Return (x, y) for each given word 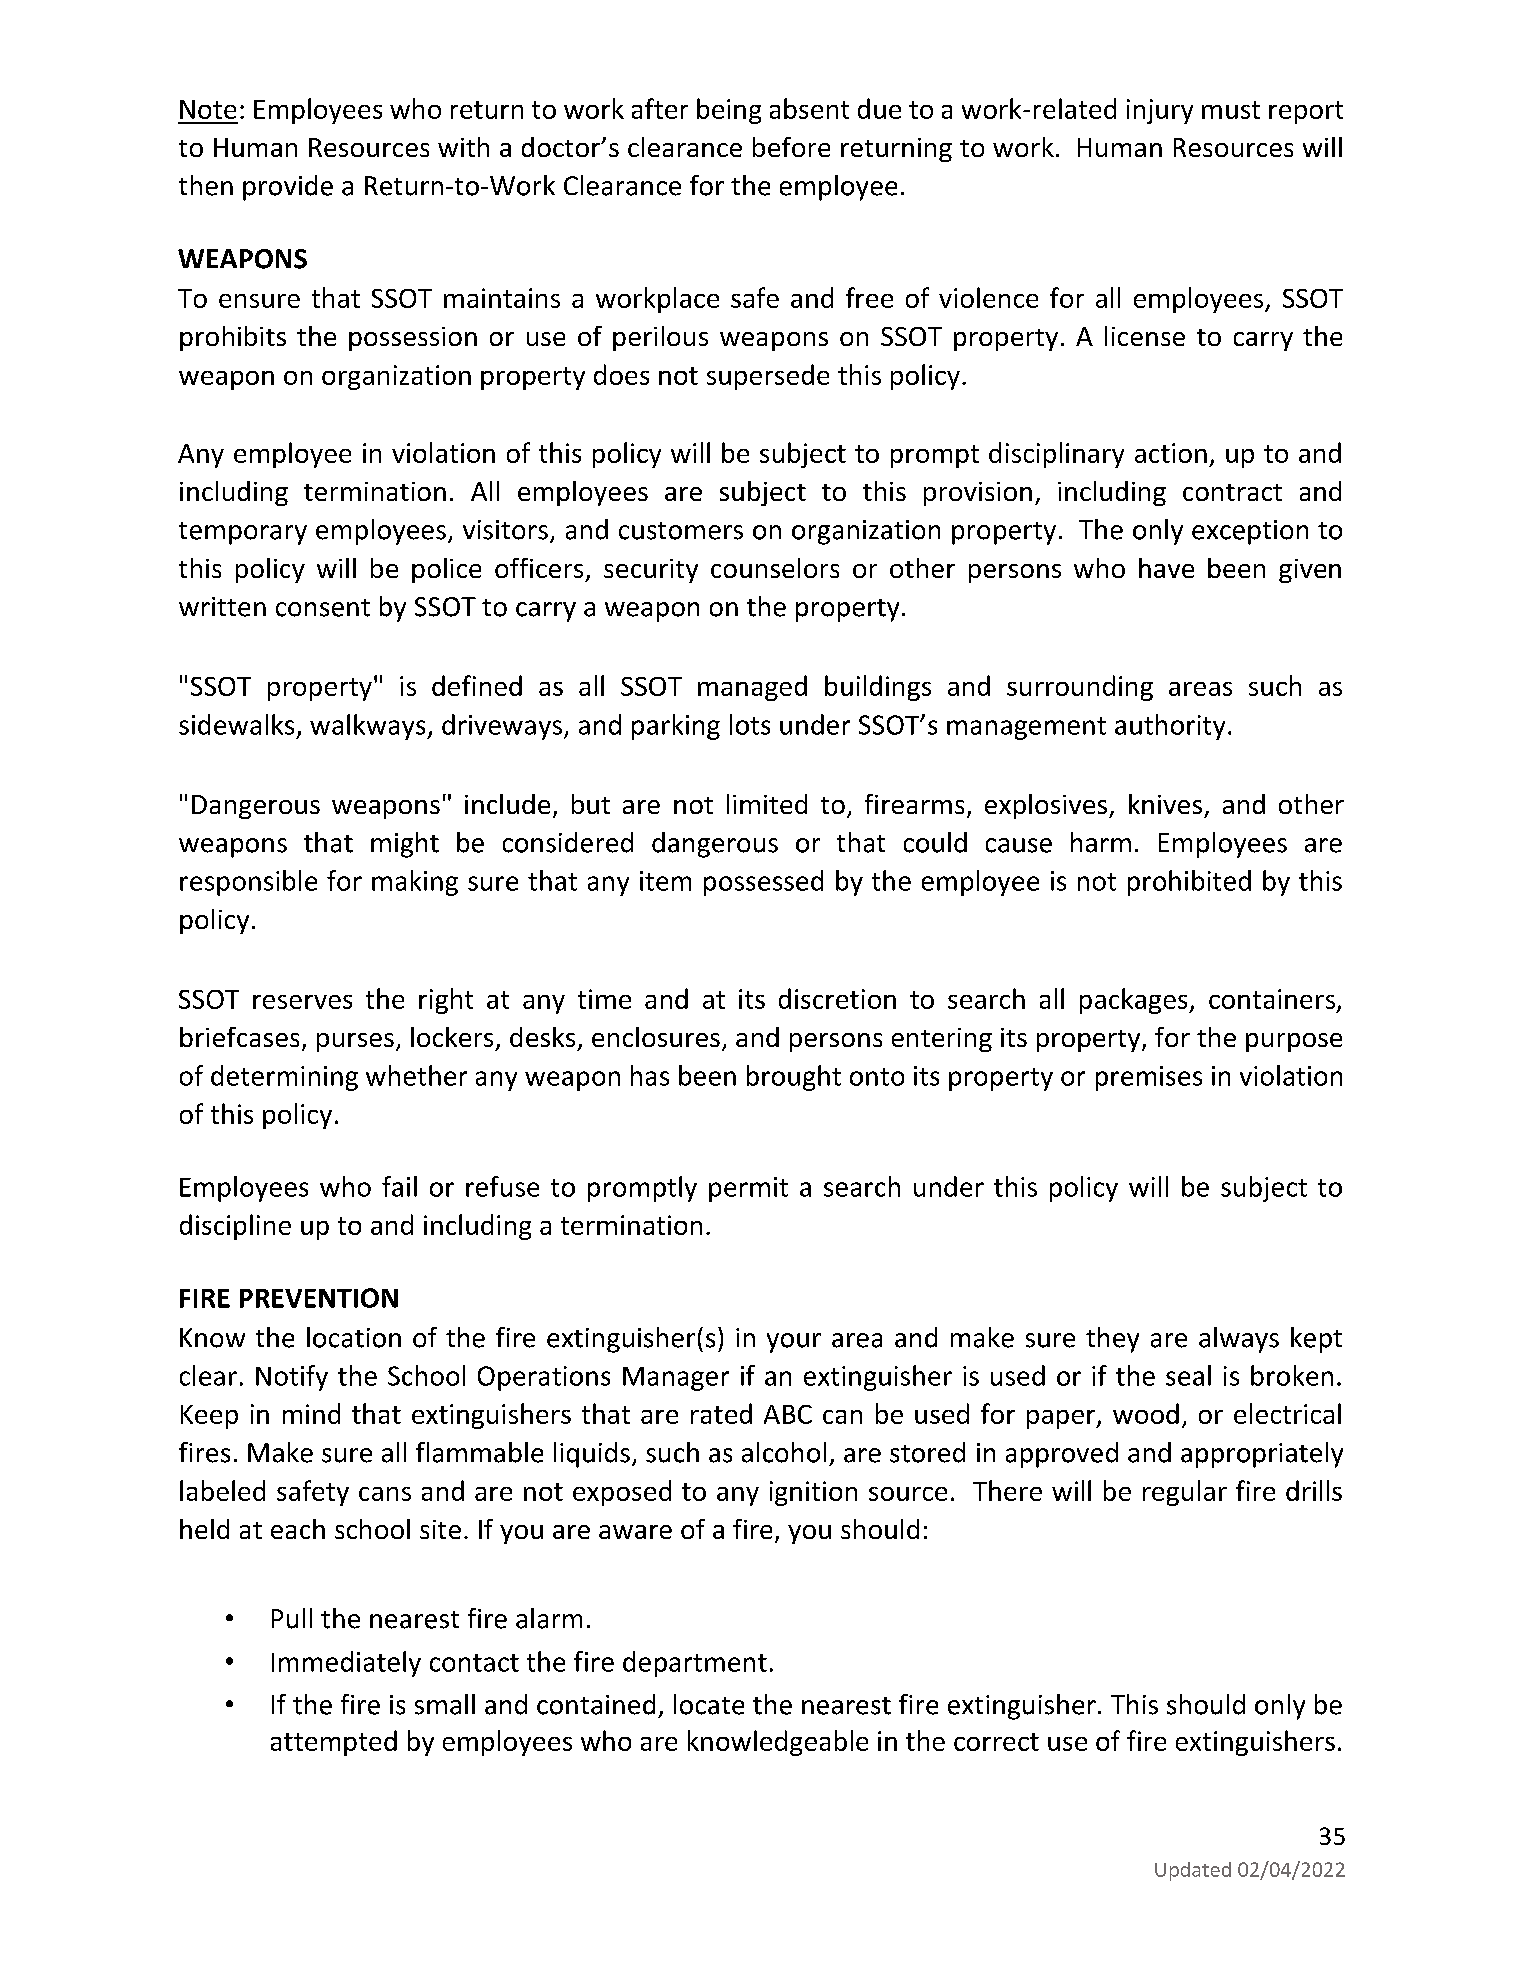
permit (748, 1189)
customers (681, 531)
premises (1149, 1078)
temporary (243, 533)
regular (1185, 1493)
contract (1232, 492)
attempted (334, 1743)
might (405, 845)
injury (1160, 111)
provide (288, 188)
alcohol (784, 1452)
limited (767, 804)
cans (385, 1494)
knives (1165, 804)
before (791, 147)
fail (399, 1186)
